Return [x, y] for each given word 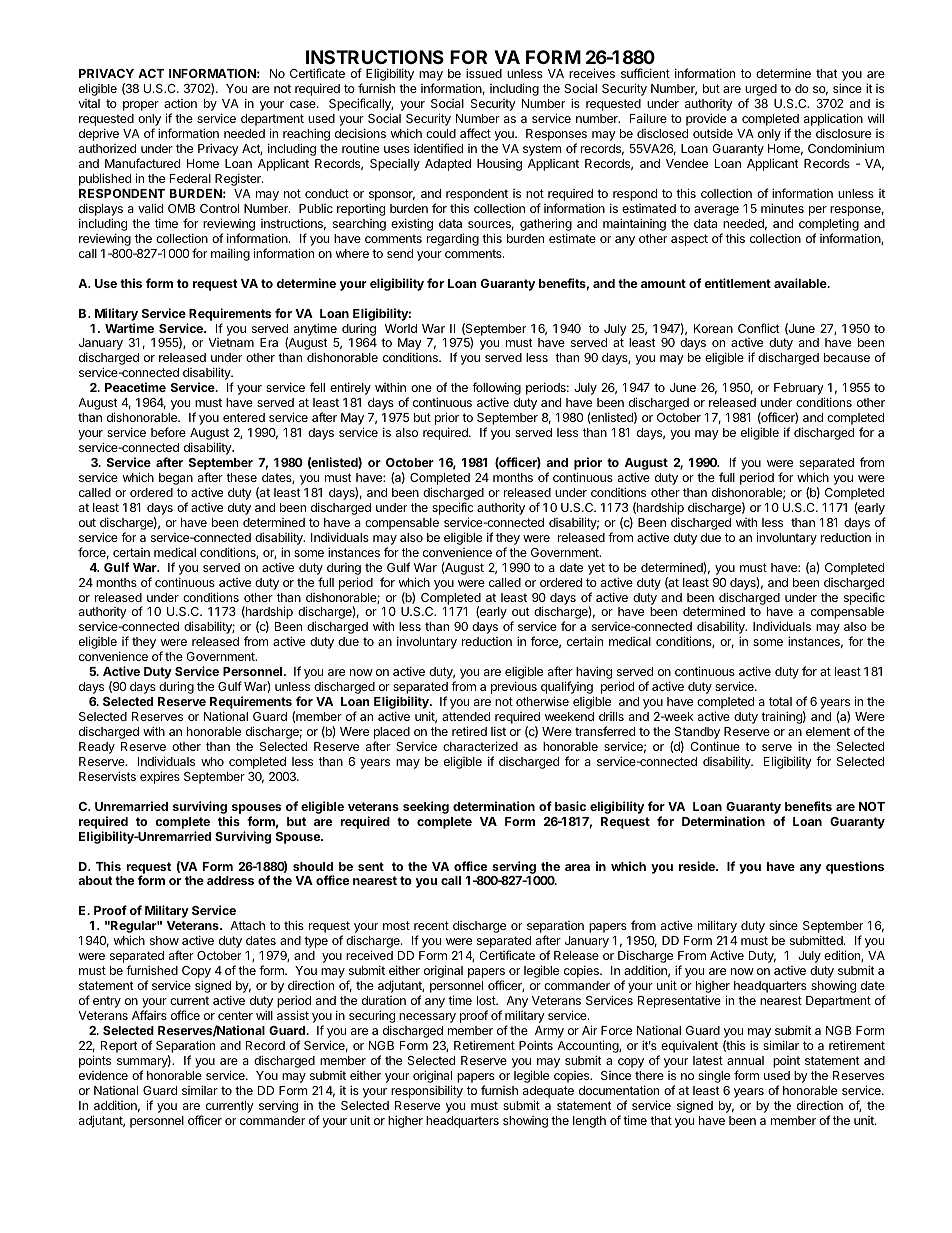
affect [475, 133]
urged [761, 91]
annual [745, 1060]
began [176, 479]
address [230, 880]
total [780, 701]
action [180, 103]
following [496, 390]
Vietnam [231, 342]
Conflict [759, 328]
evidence [103, 1075]
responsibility [427, 1091]
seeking [426, 807]
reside [698, 866]
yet [596, 569]
